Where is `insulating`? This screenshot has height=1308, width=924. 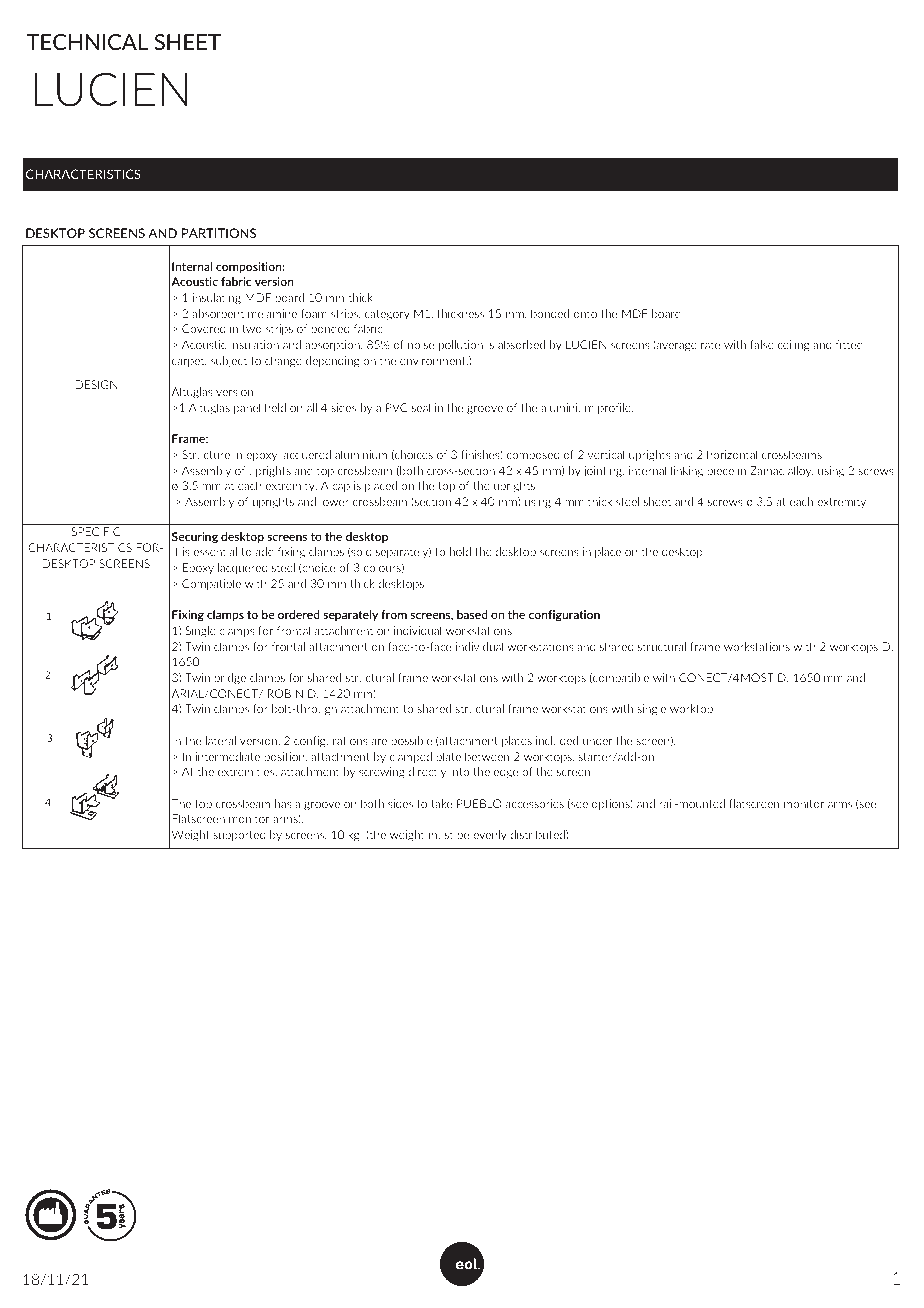 insulating is located at coordinates (217, 298).
